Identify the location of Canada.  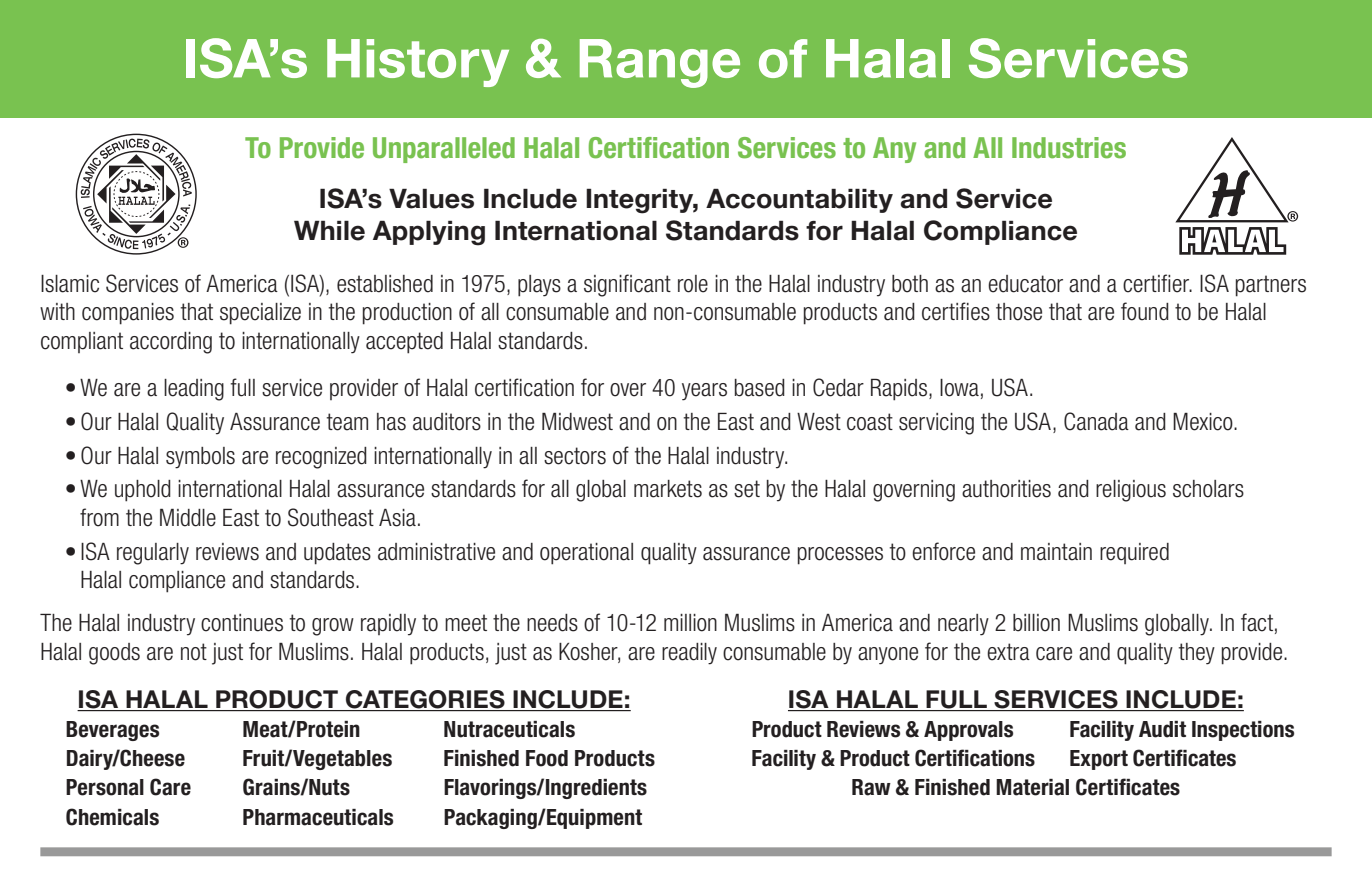
(1096, 421).
